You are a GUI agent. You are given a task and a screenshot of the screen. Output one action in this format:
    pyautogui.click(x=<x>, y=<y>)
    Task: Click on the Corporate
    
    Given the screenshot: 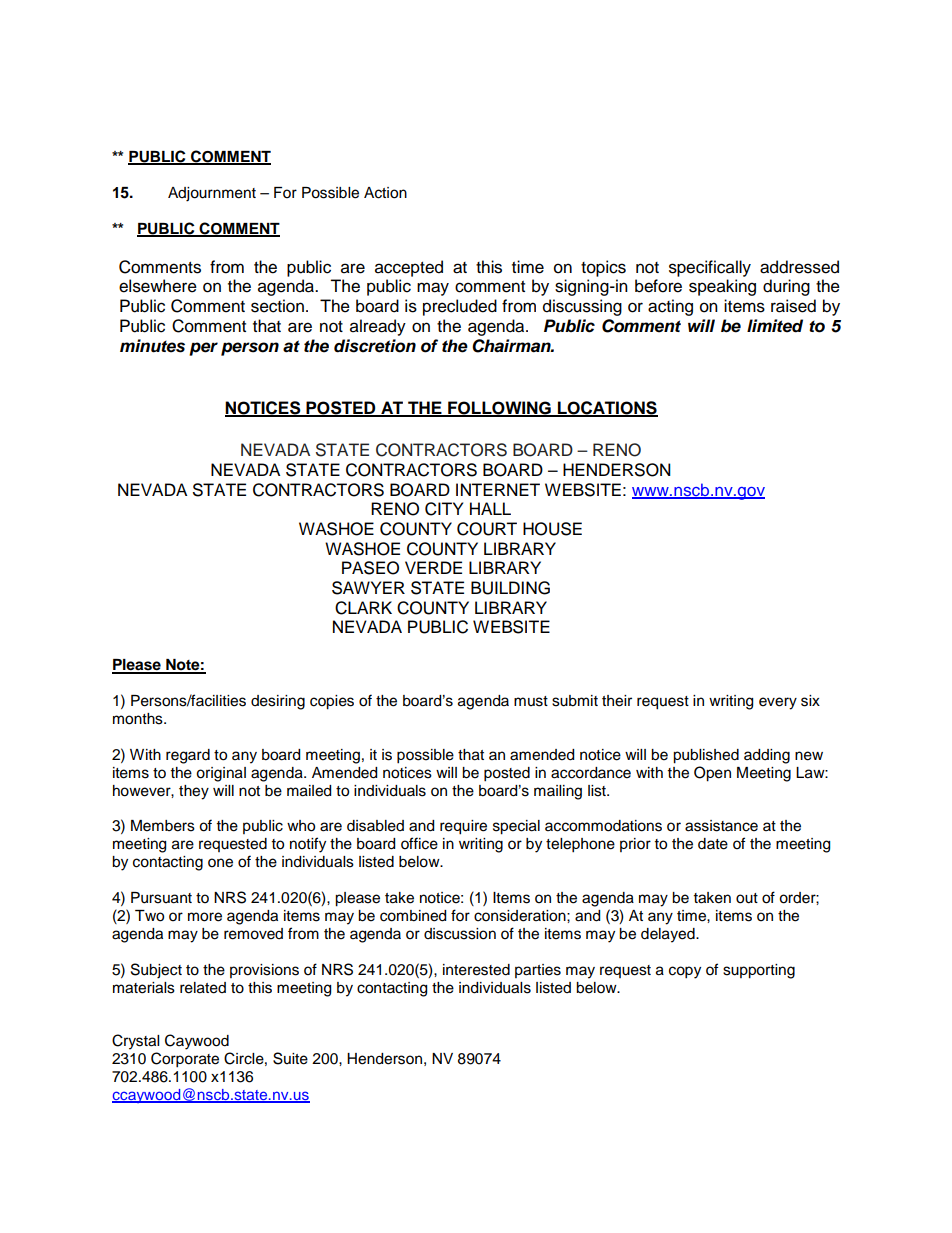 What is the action you would take?
    pyautogui.click(x=185, y=1060)
